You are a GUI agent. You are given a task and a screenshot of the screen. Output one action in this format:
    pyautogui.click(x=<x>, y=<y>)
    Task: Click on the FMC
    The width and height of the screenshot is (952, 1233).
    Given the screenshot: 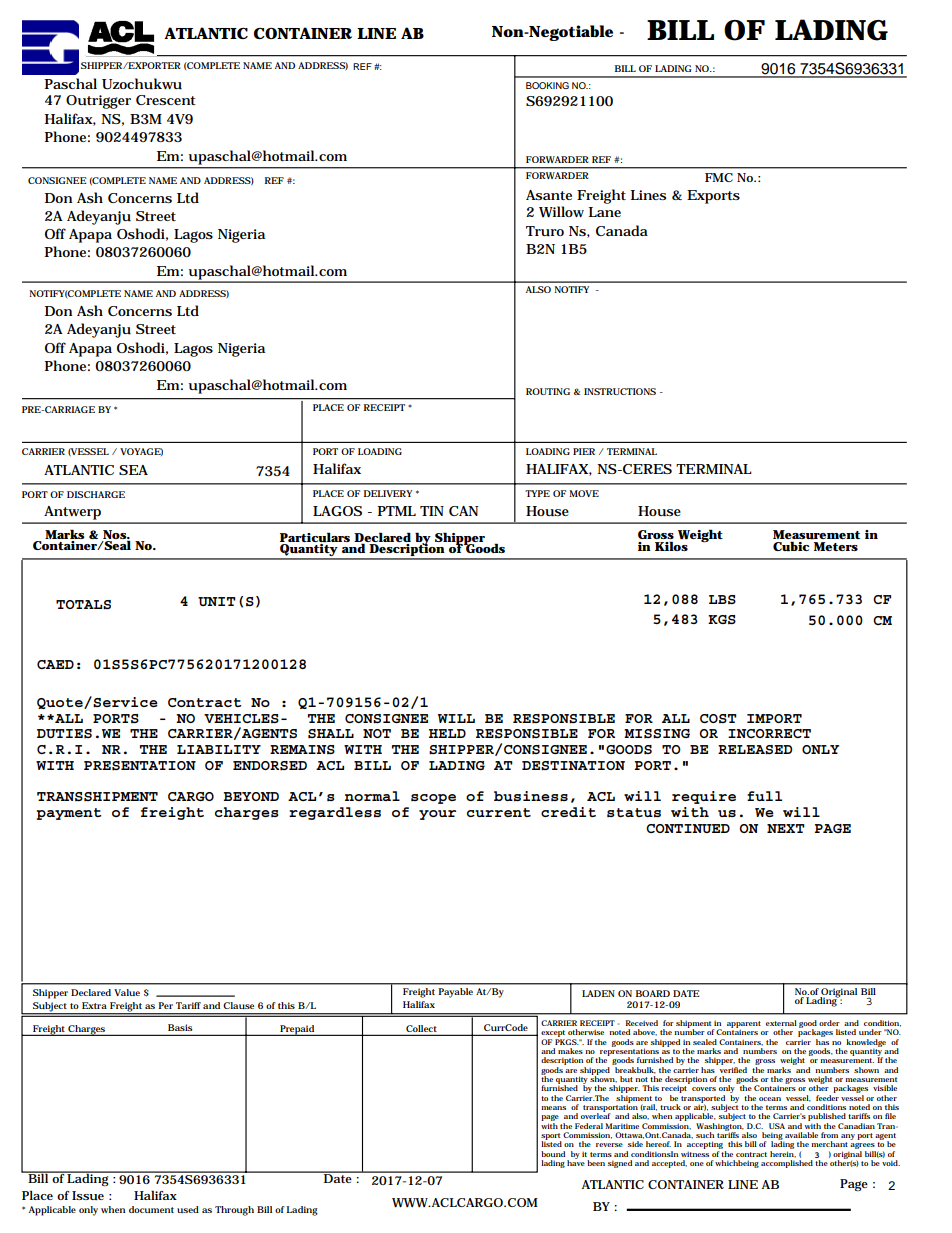 What is the action you would take?
    pyautogui.click(x=719, y=177)
